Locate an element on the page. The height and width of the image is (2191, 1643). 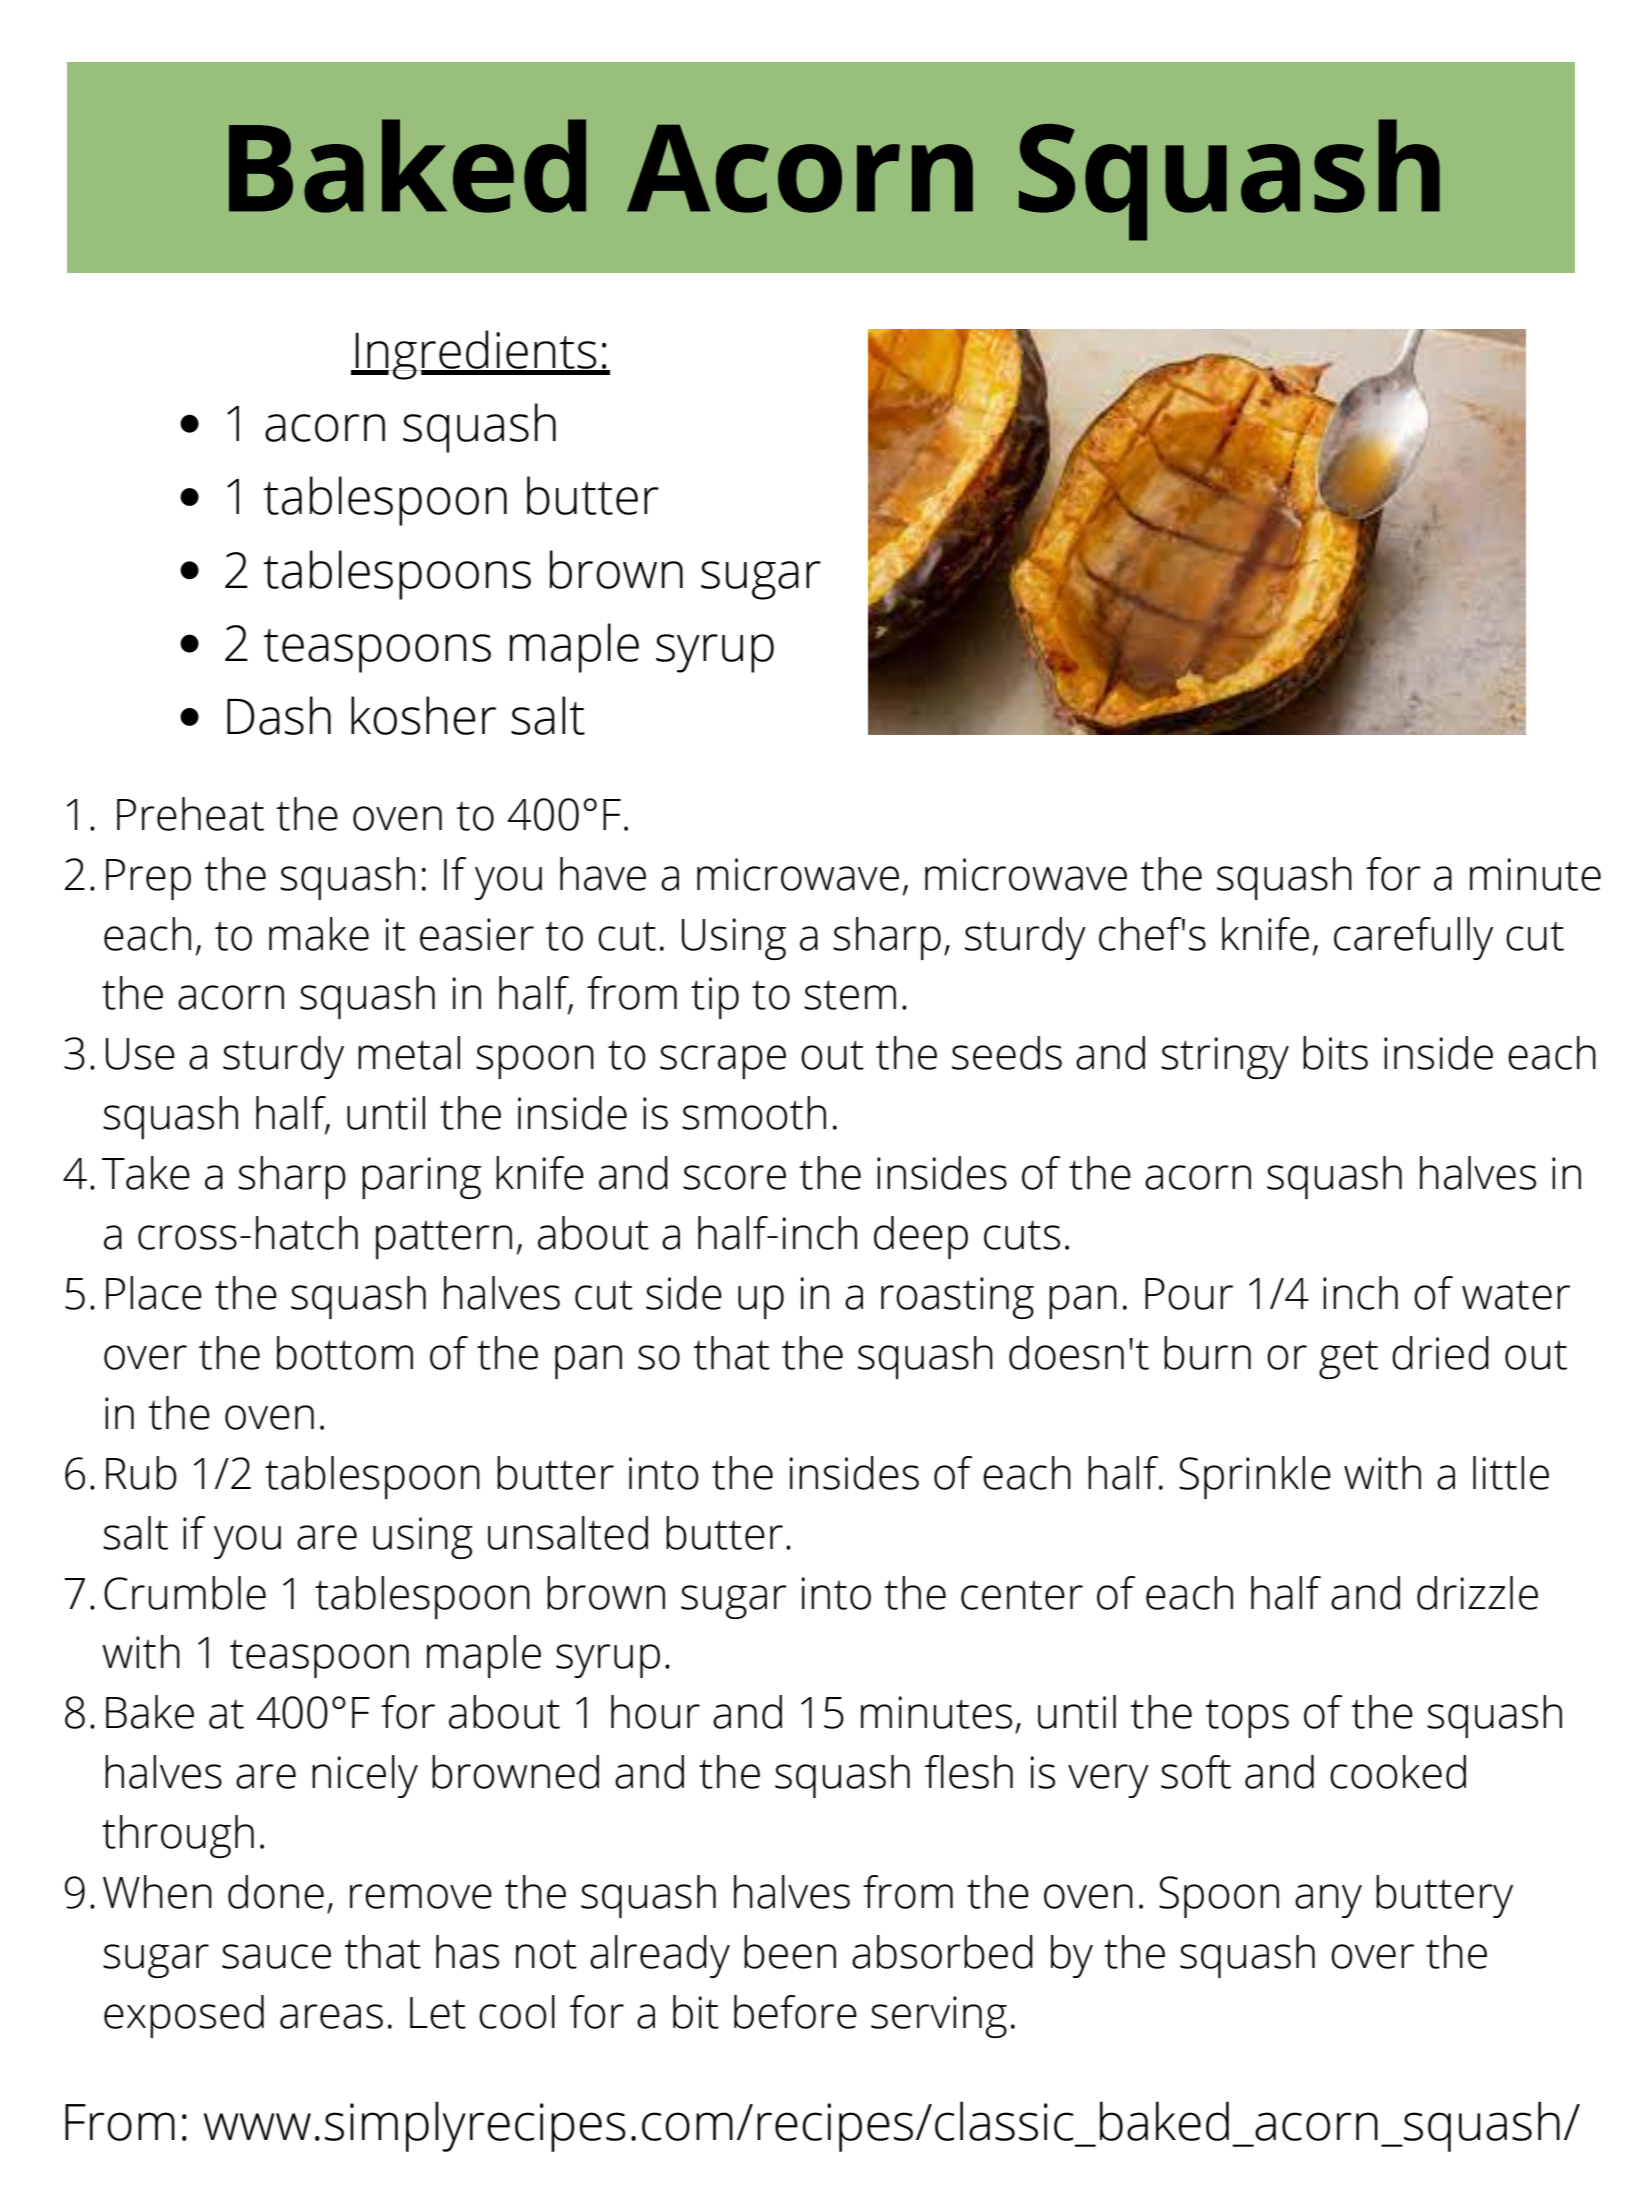
sauce is located at coordinates (276, 1956).
